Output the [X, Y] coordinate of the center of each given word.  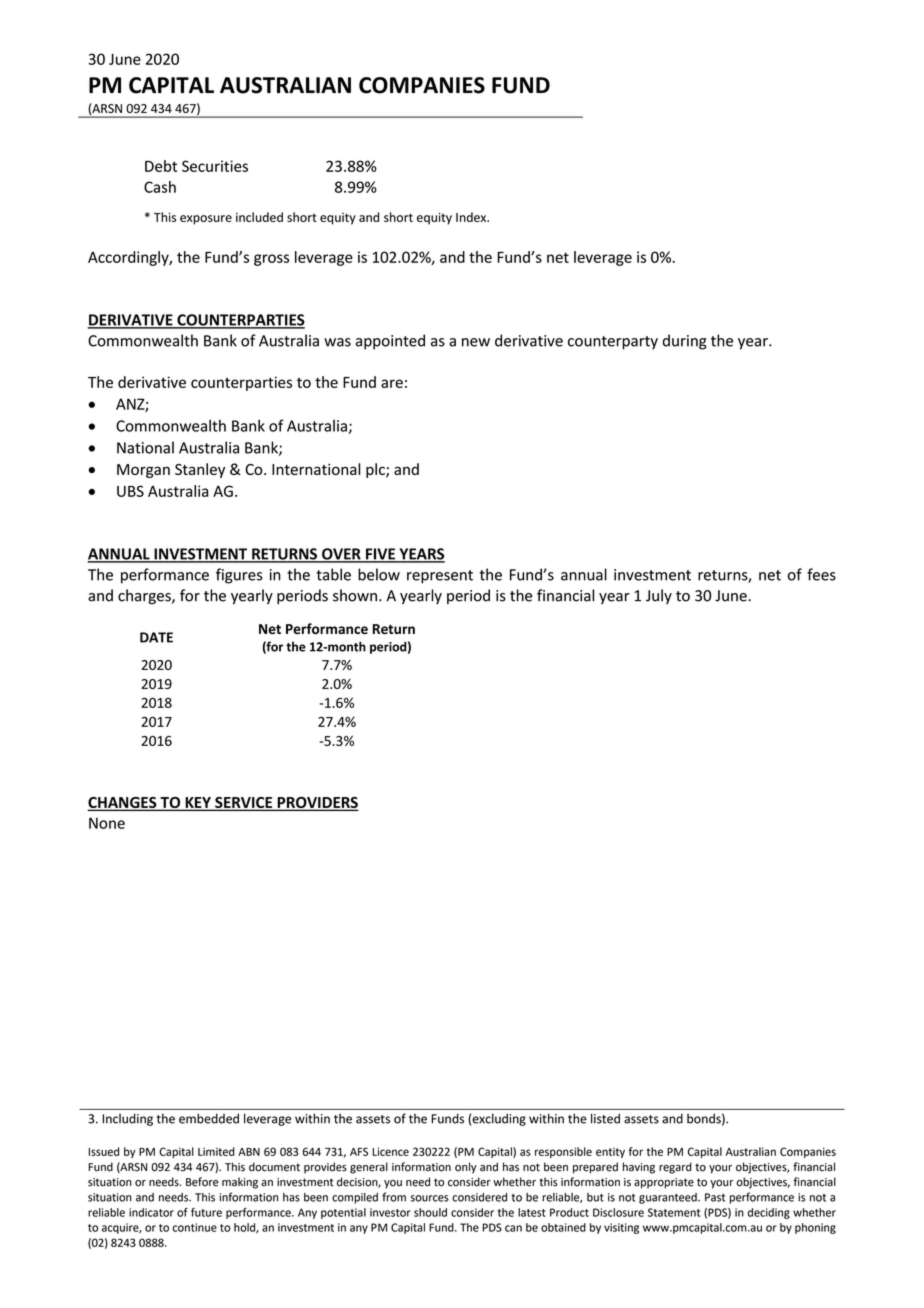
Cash [160, 187]
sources [430, 1198]
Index [472, 217]
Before [202, 1182]
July [659, 596]
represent [440, 577]
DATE [156, 637]
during [685, 342]
